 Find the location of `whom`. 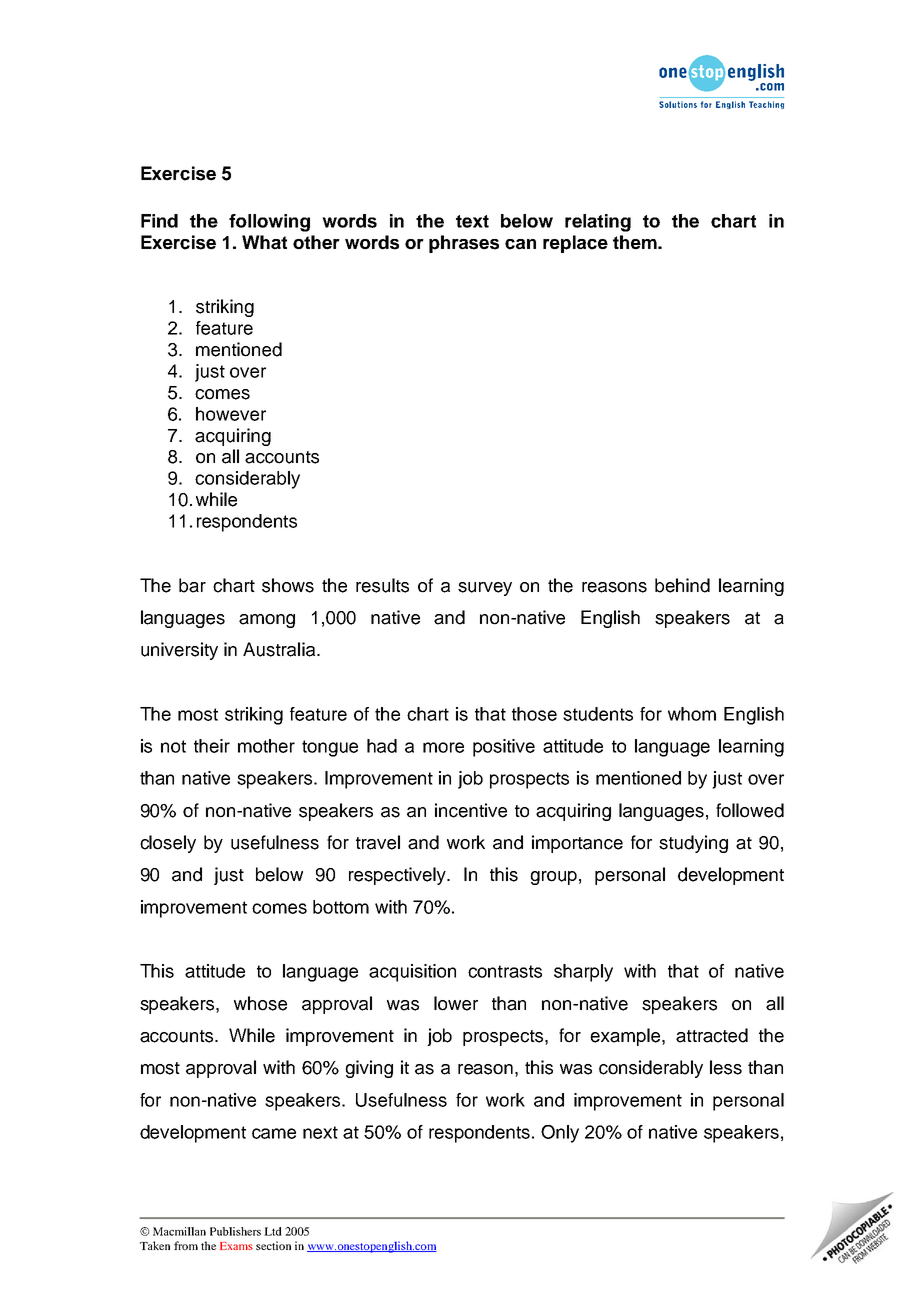

whom is located at coordinates (692, 714).
